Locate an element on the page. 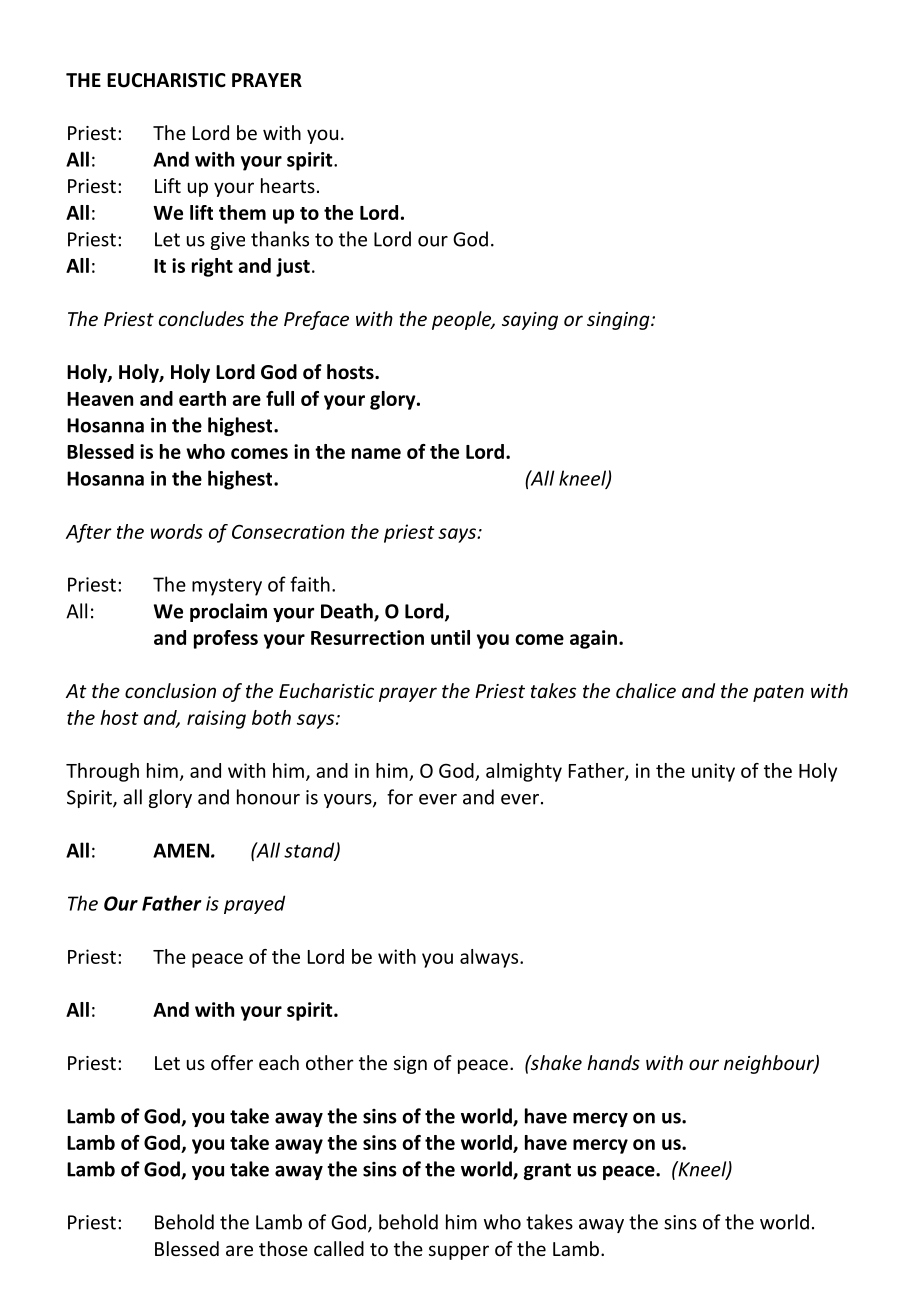  always is located at coordinates (490, 958).
